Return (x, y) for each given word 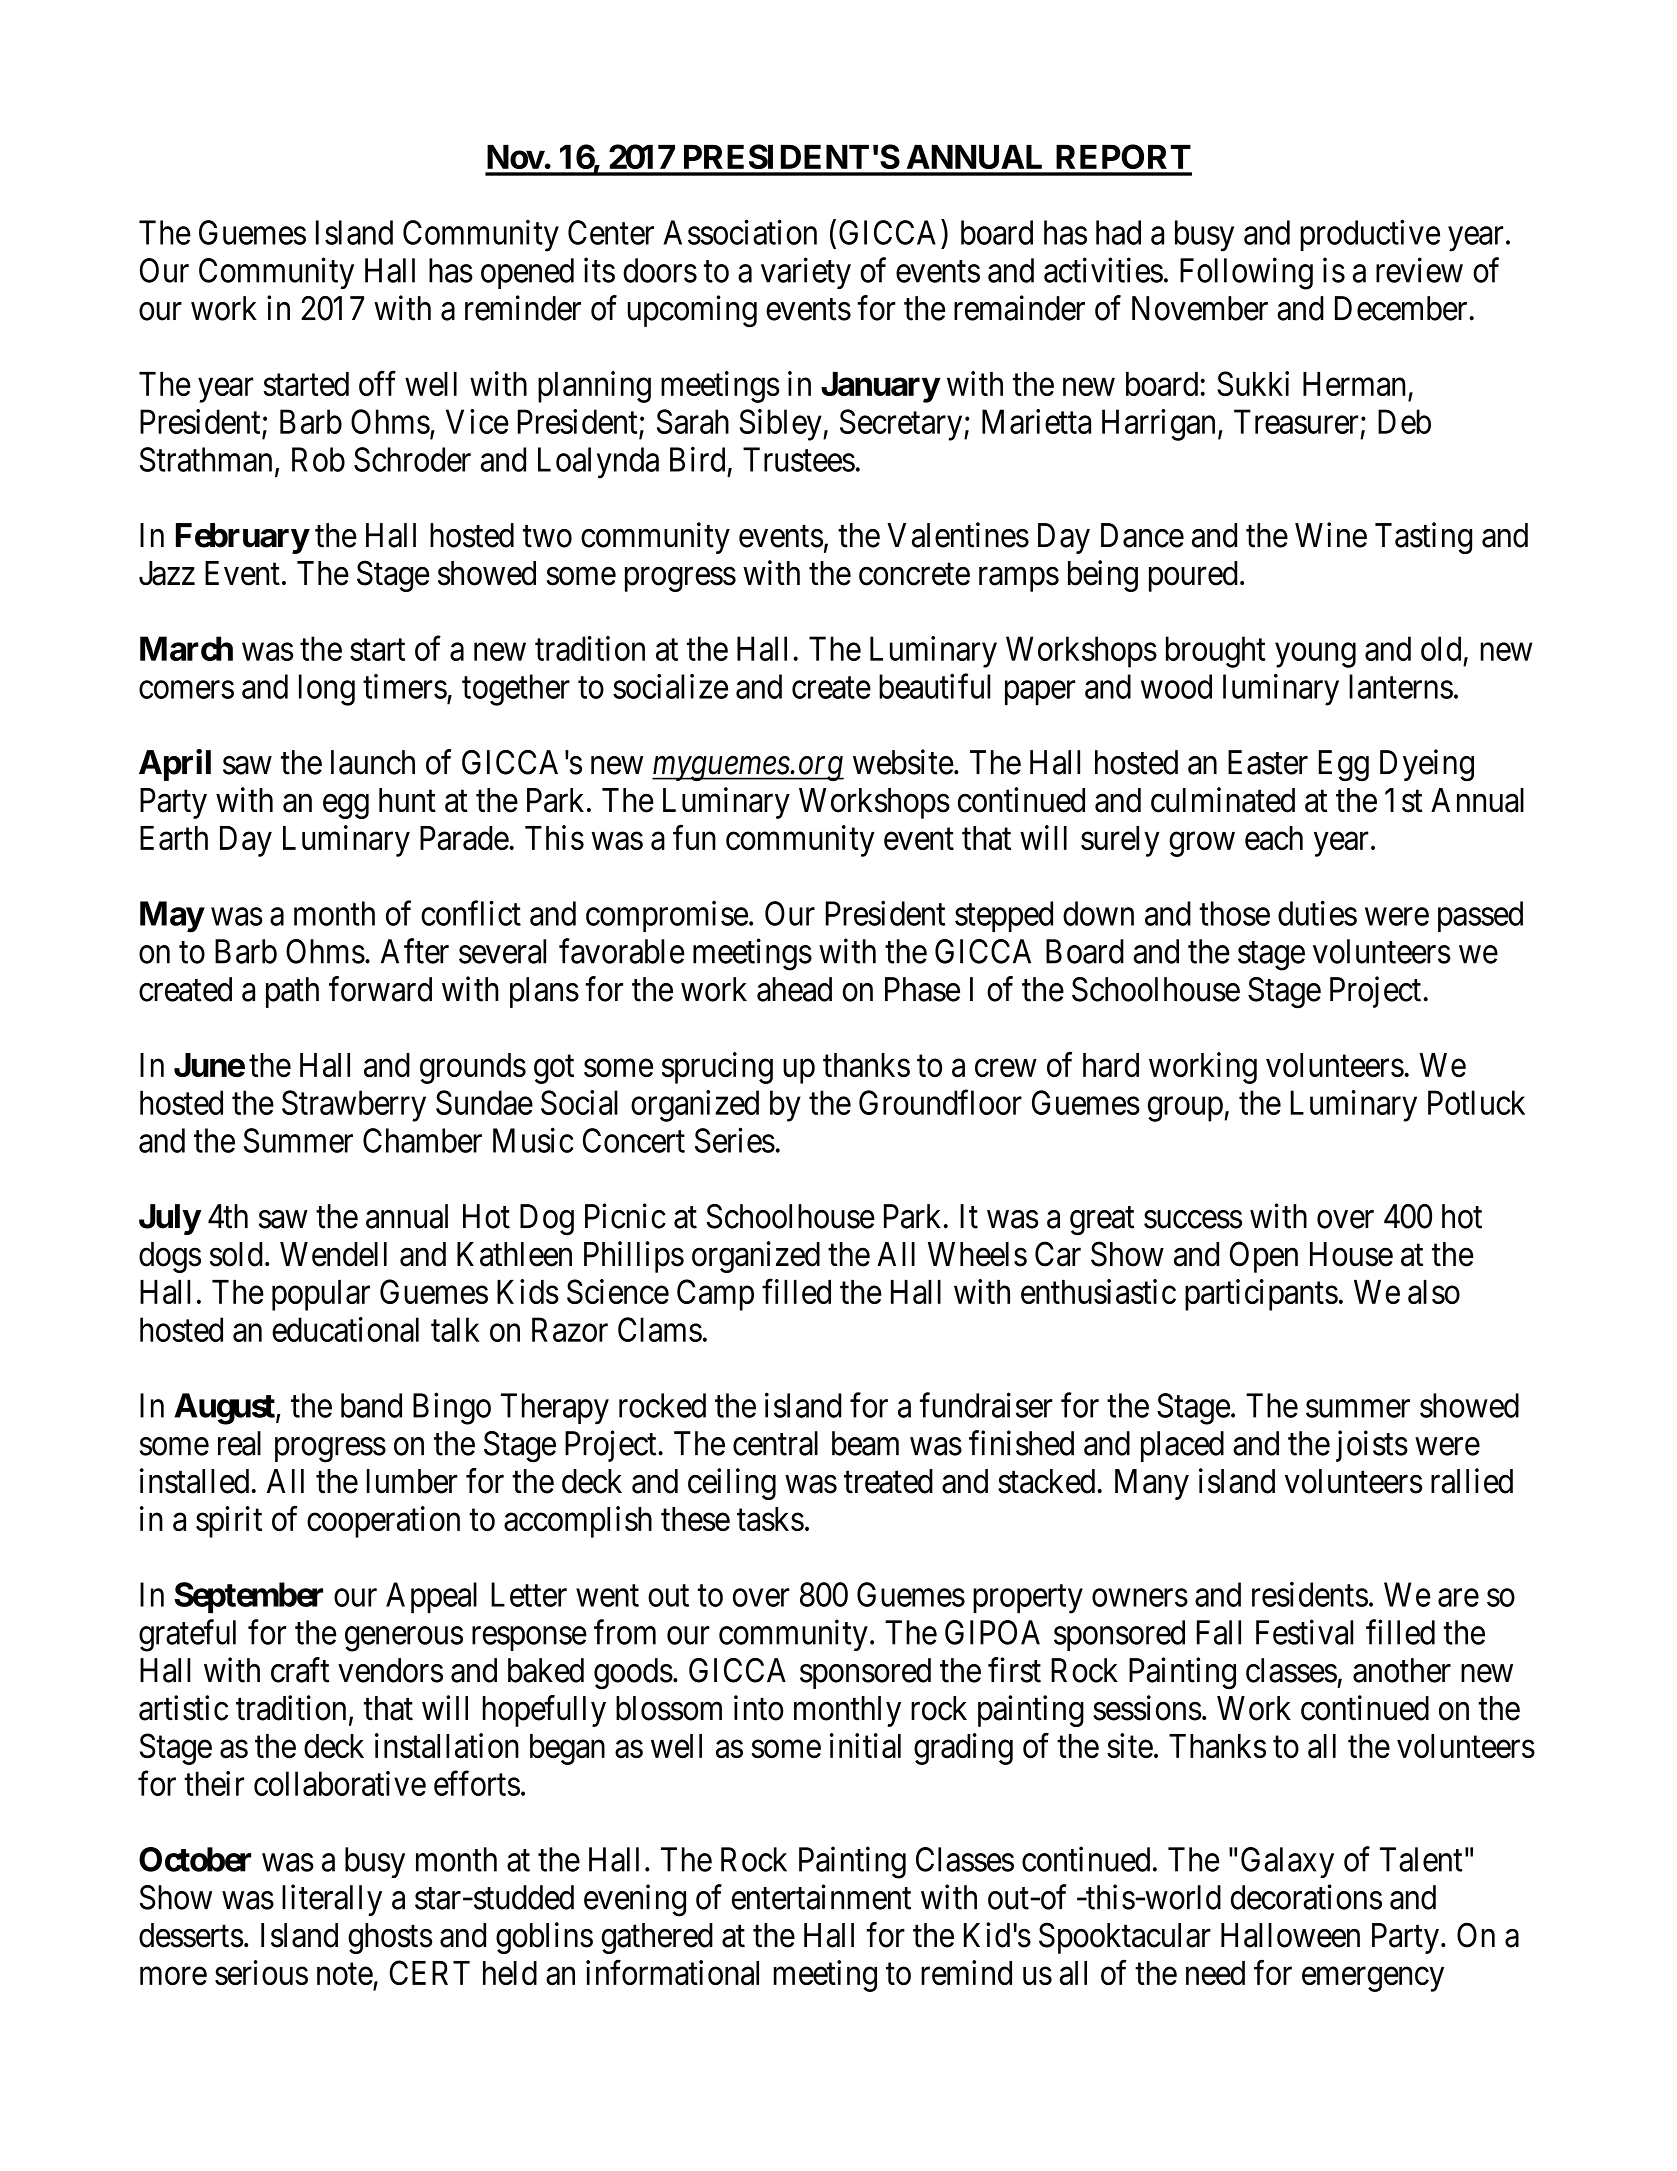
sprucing (717, 1068)
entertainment (821, 1897)
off (377, 383)
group (1185, 1109)
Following (1246, 273)
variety (806, 273)
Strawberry (354, 1106)
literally (332, 1900)
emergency (1373, 1979)
